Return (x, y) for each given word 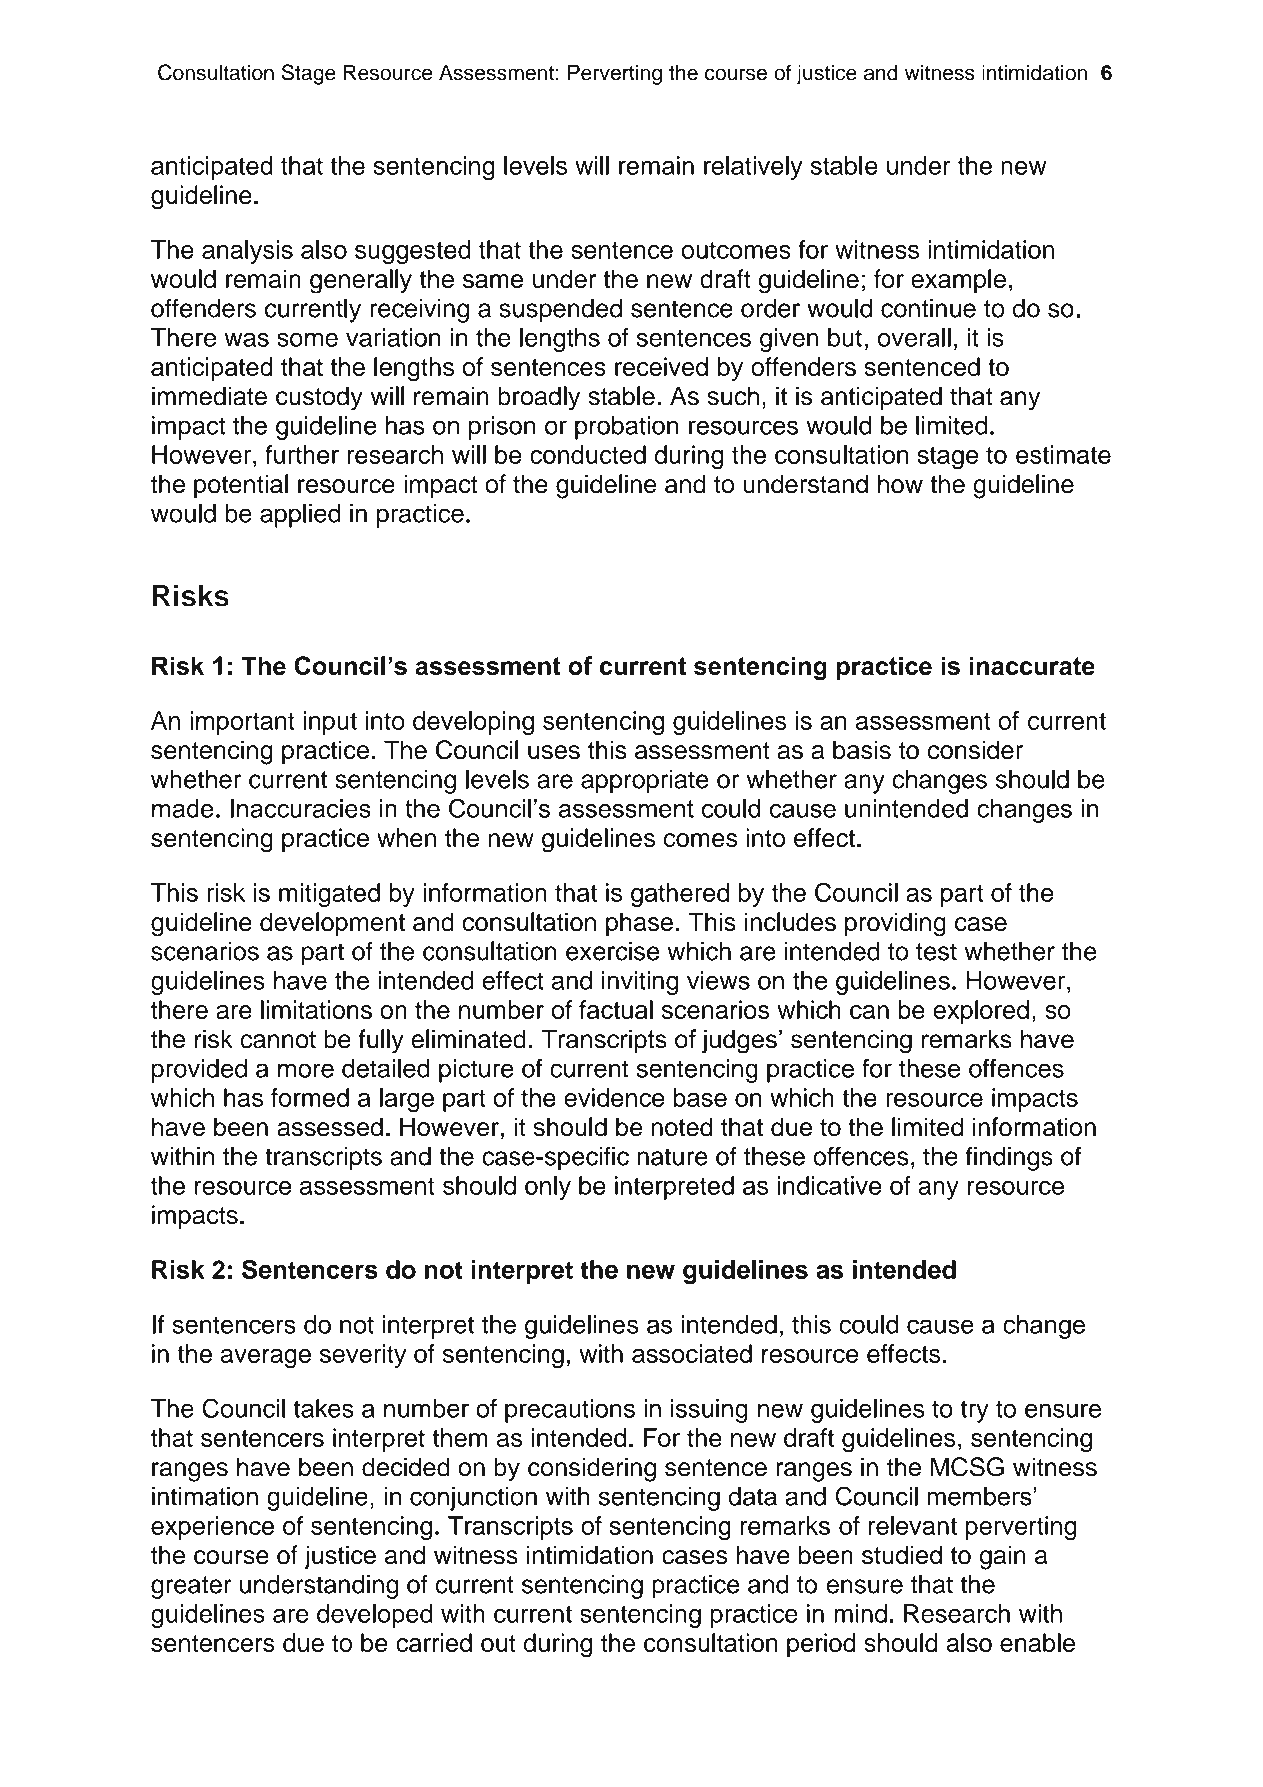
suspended (560, 311)
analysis (247, 252)
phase (639, 924)
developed (375, 1616)
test (936, 952)
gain (1003, 1557)
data (753, 1496)
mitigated (329, 895)
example (958, 281)
